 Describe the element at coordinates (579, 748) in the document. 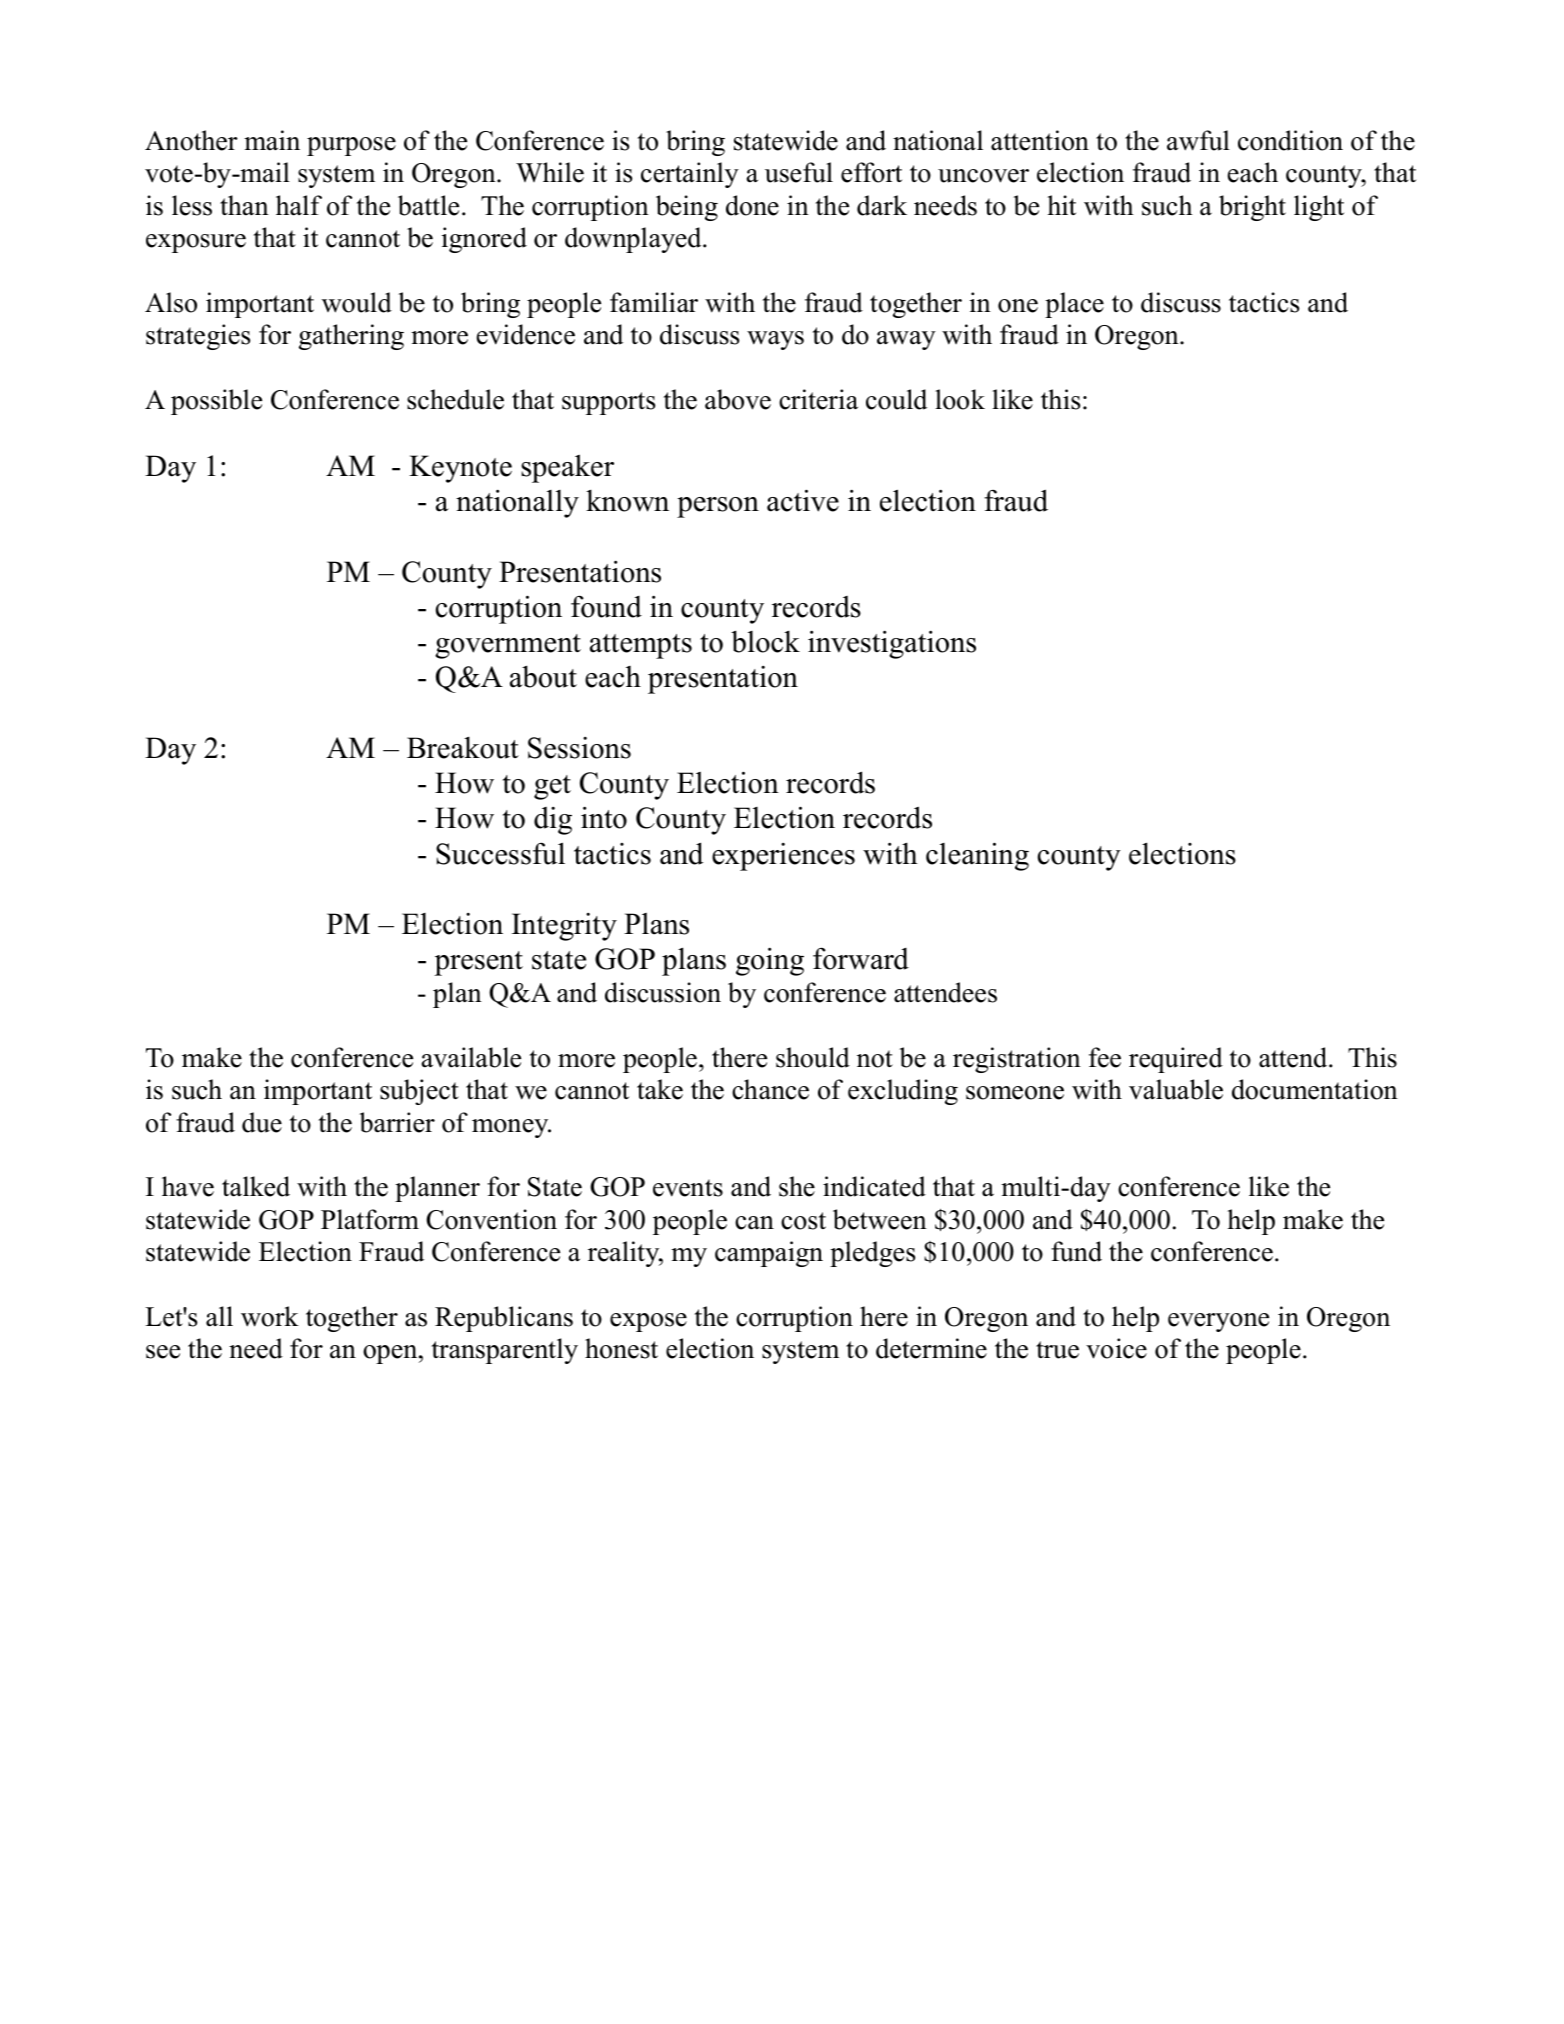

I see `Sessions` at that location.
